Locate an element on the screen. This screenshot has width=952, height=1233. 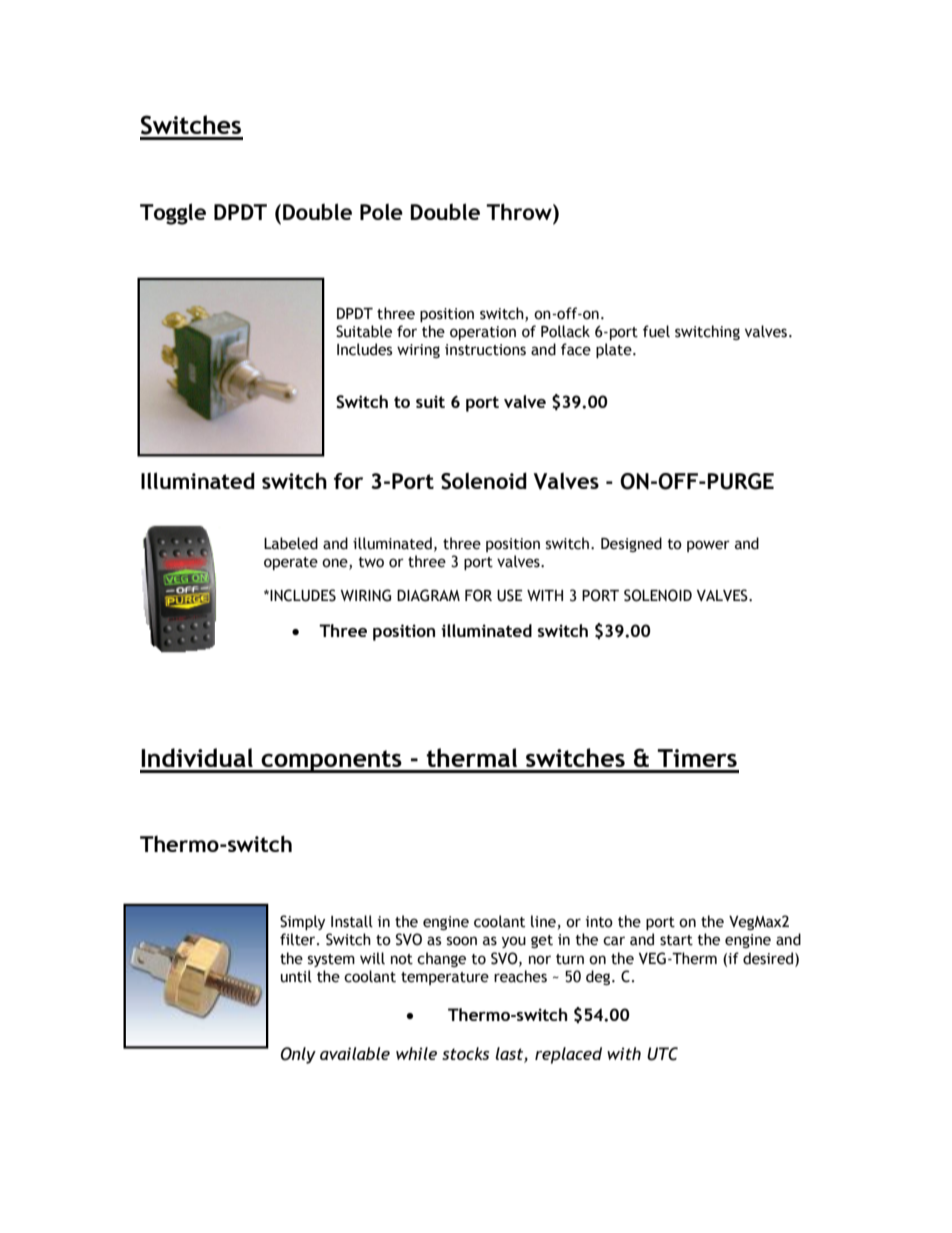
Toggle is located at coordinates (173, 214).
